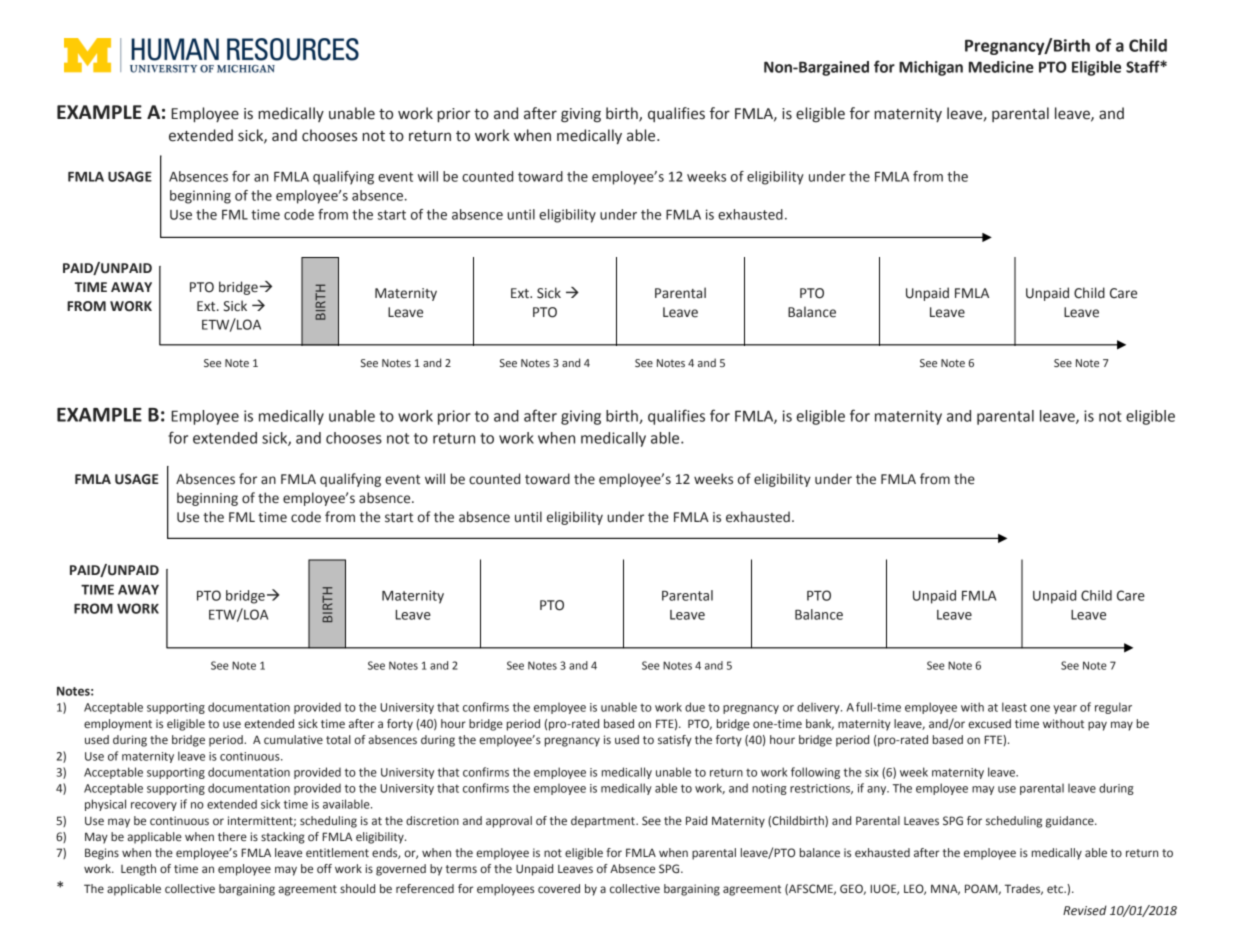  I want to click on delivery, so click(819, 708).
